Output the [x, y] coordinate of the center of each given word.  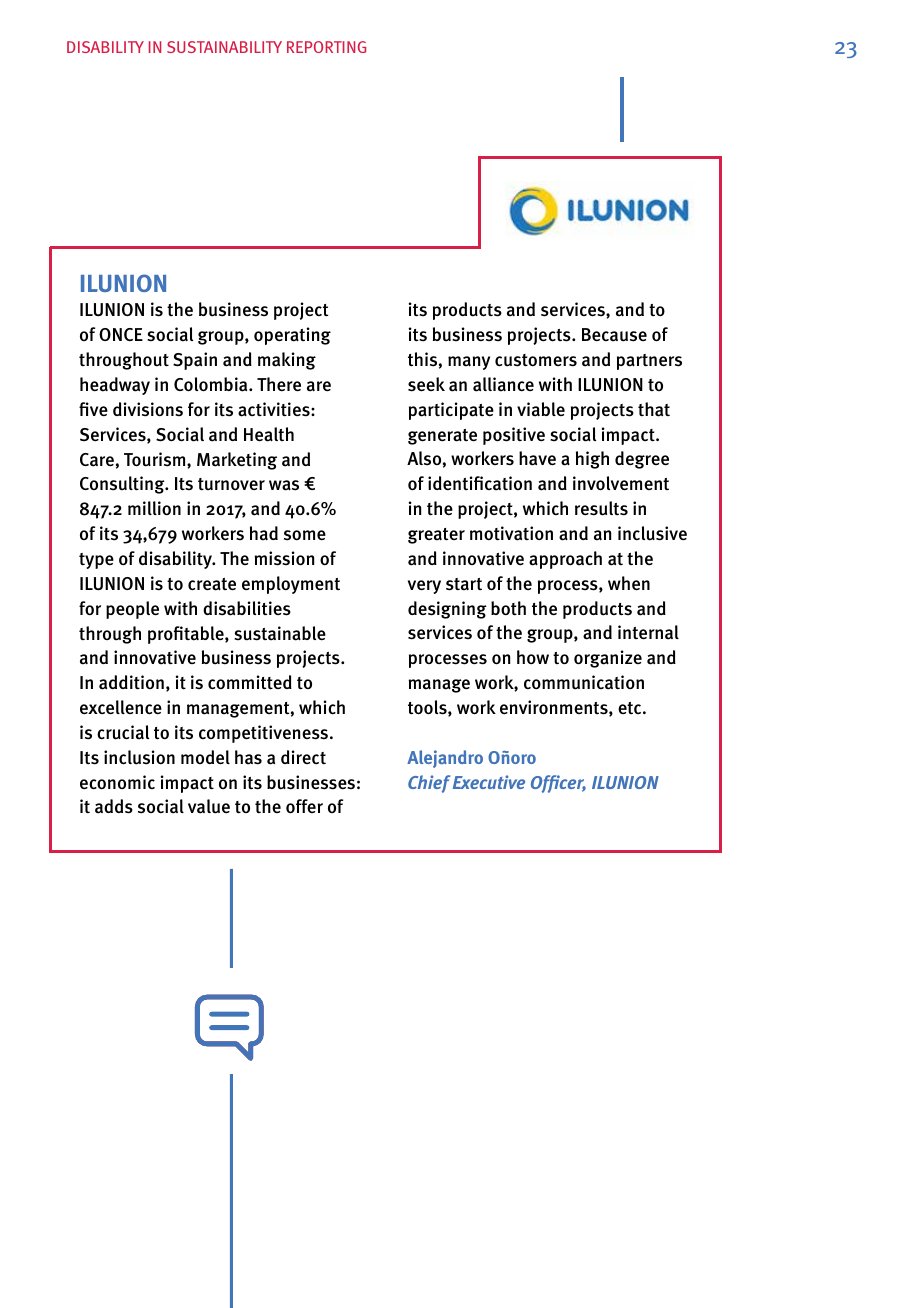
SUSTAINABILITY [224, 47]
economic [117, 782]
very [424, 587]
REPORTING [326, 47]
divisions [148, 409]
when [629, 583]
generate [442, 437]
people [132, 610]
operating [292, 336]
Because [614, 335]
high [592, 460]
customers [536, 360]
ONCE [121, 334]
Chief [429, 784]
